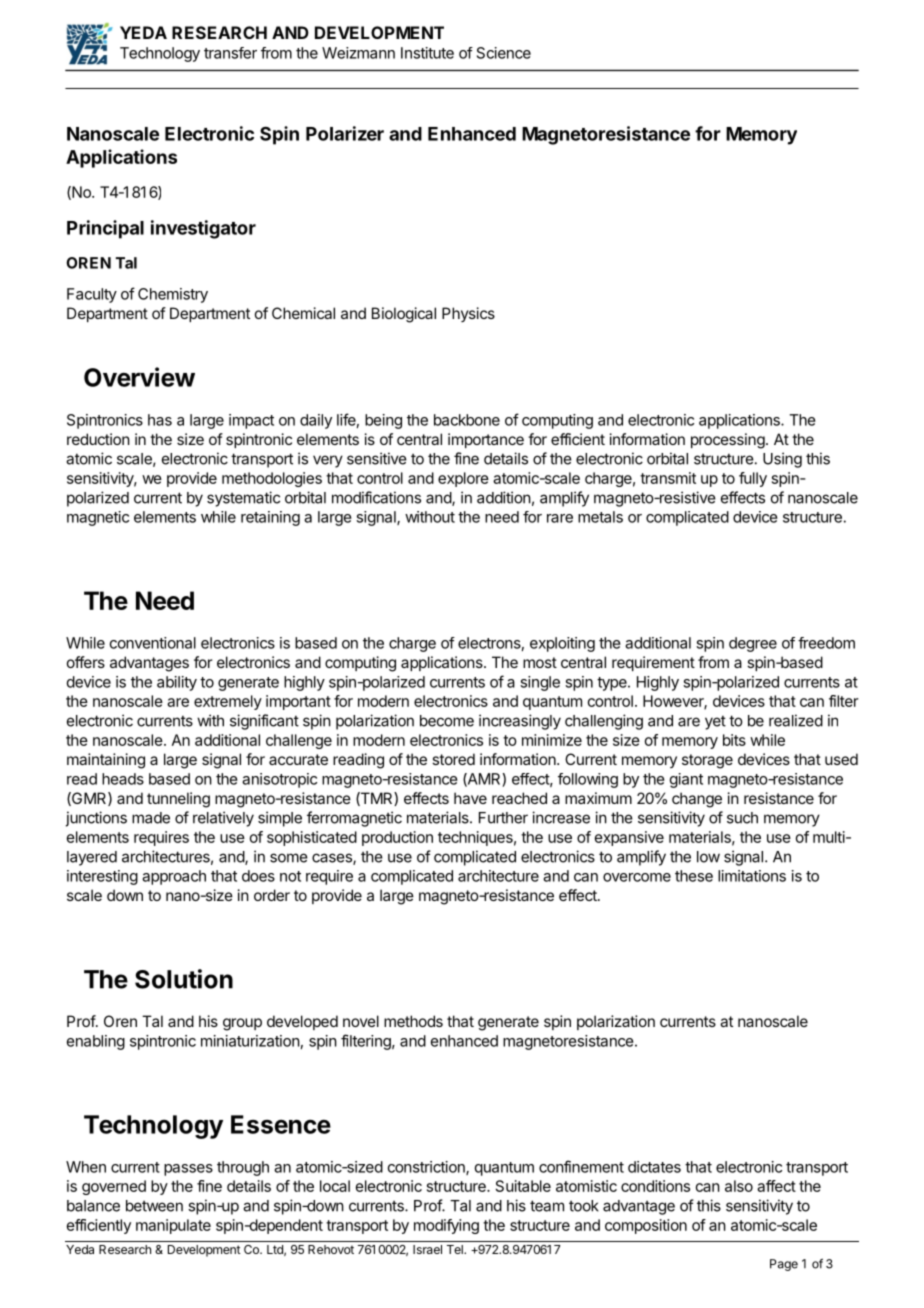  I want to click on Institute, so click(427, 53).
